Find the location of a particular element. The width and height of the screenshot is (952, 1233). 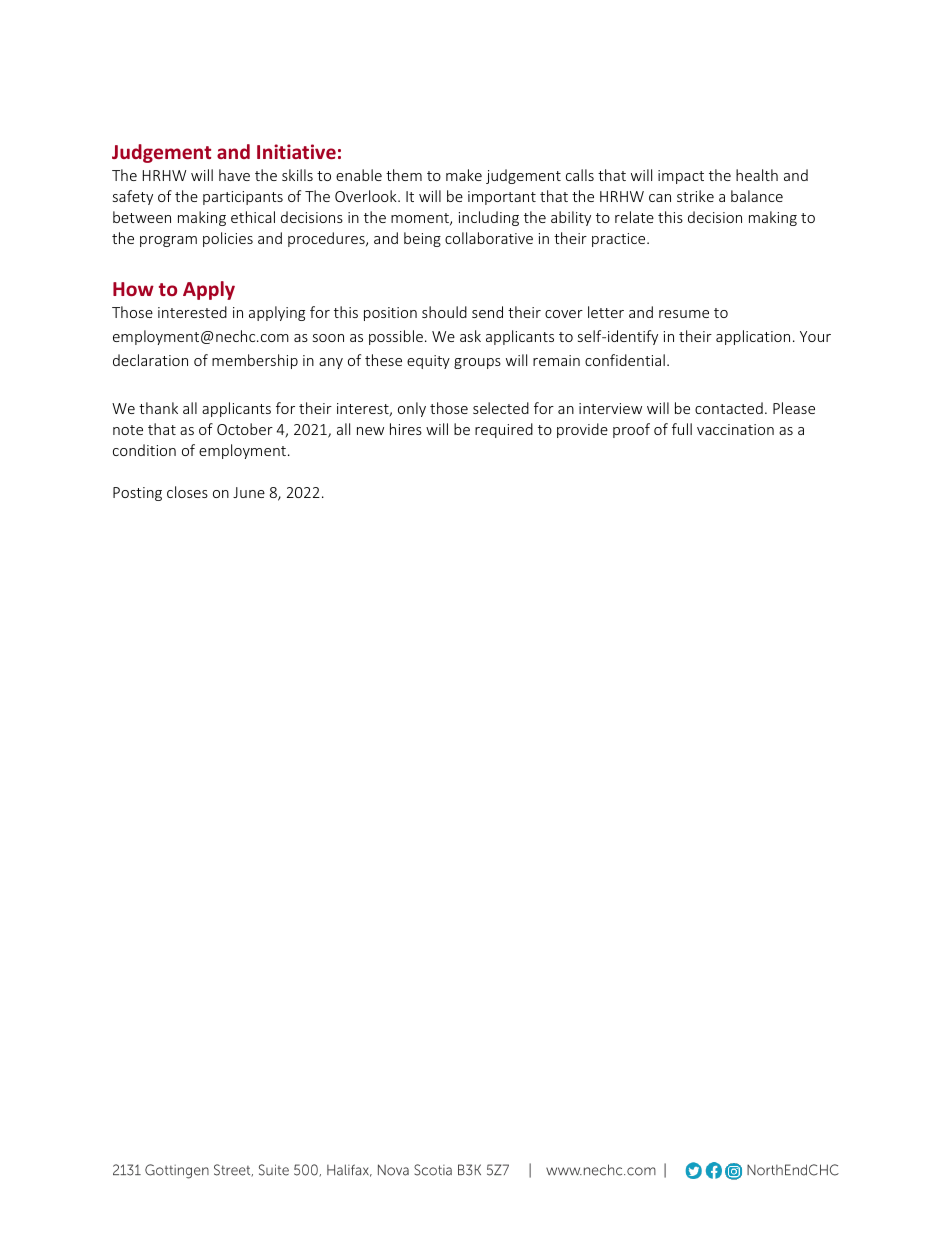

soon is located at coordinates (328, 338).
